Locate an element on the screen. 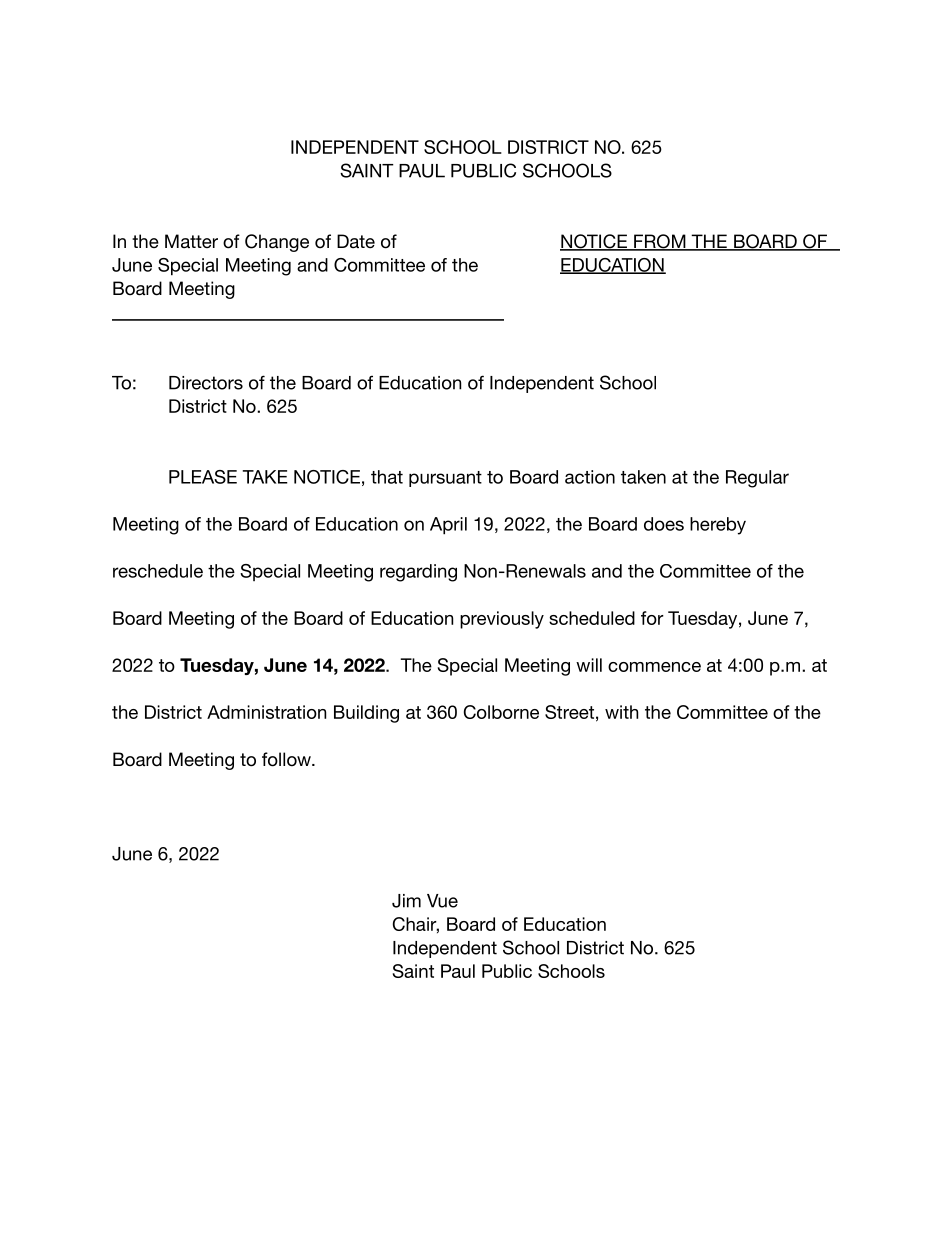  PLEASE is located at coordinates (203, 477).
